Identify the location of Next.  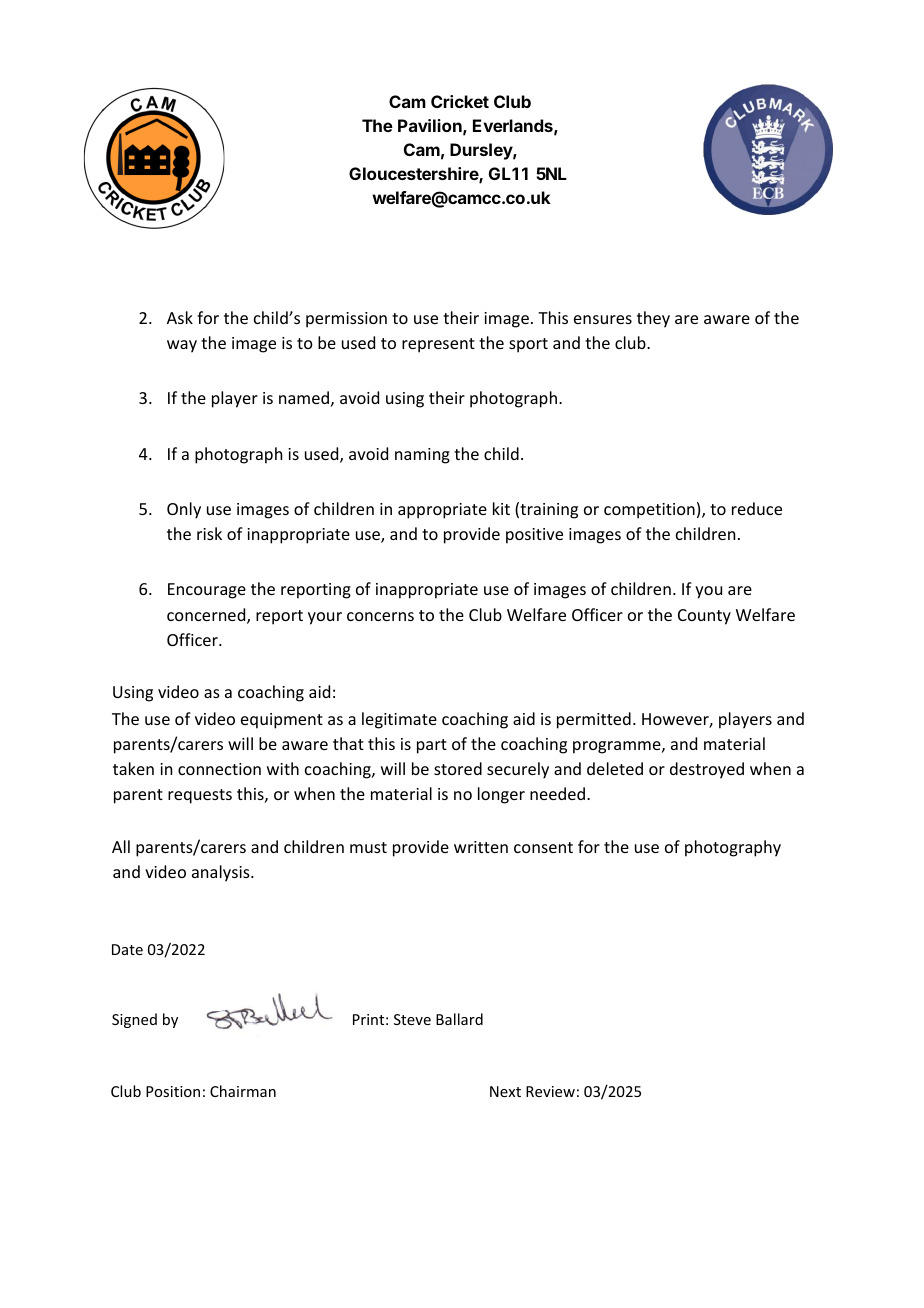
(505, 1091).
